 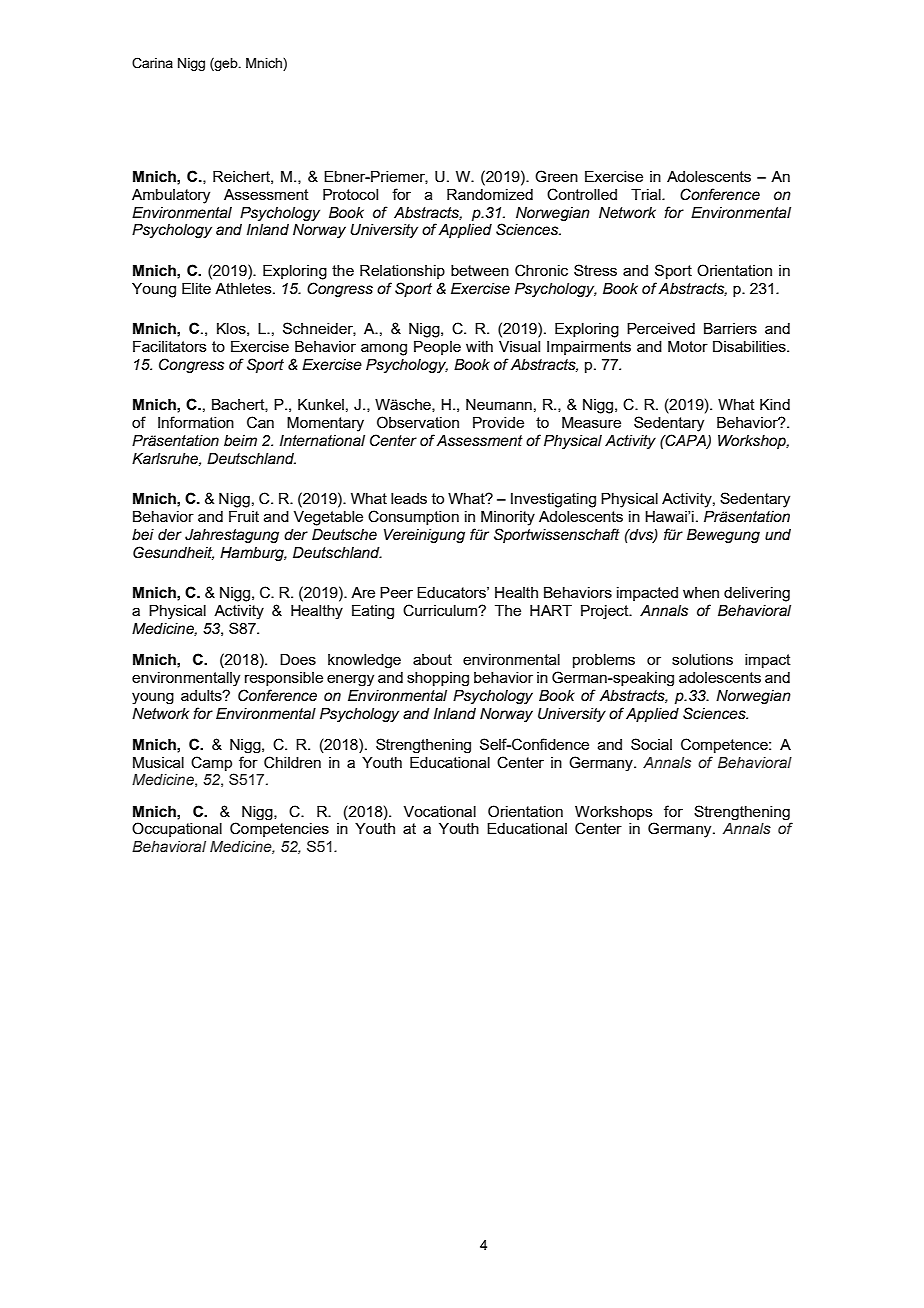 What do you see at coordinates (651, 744) in the screenshot?
I see `Social` at bounding box center [651, 744].
